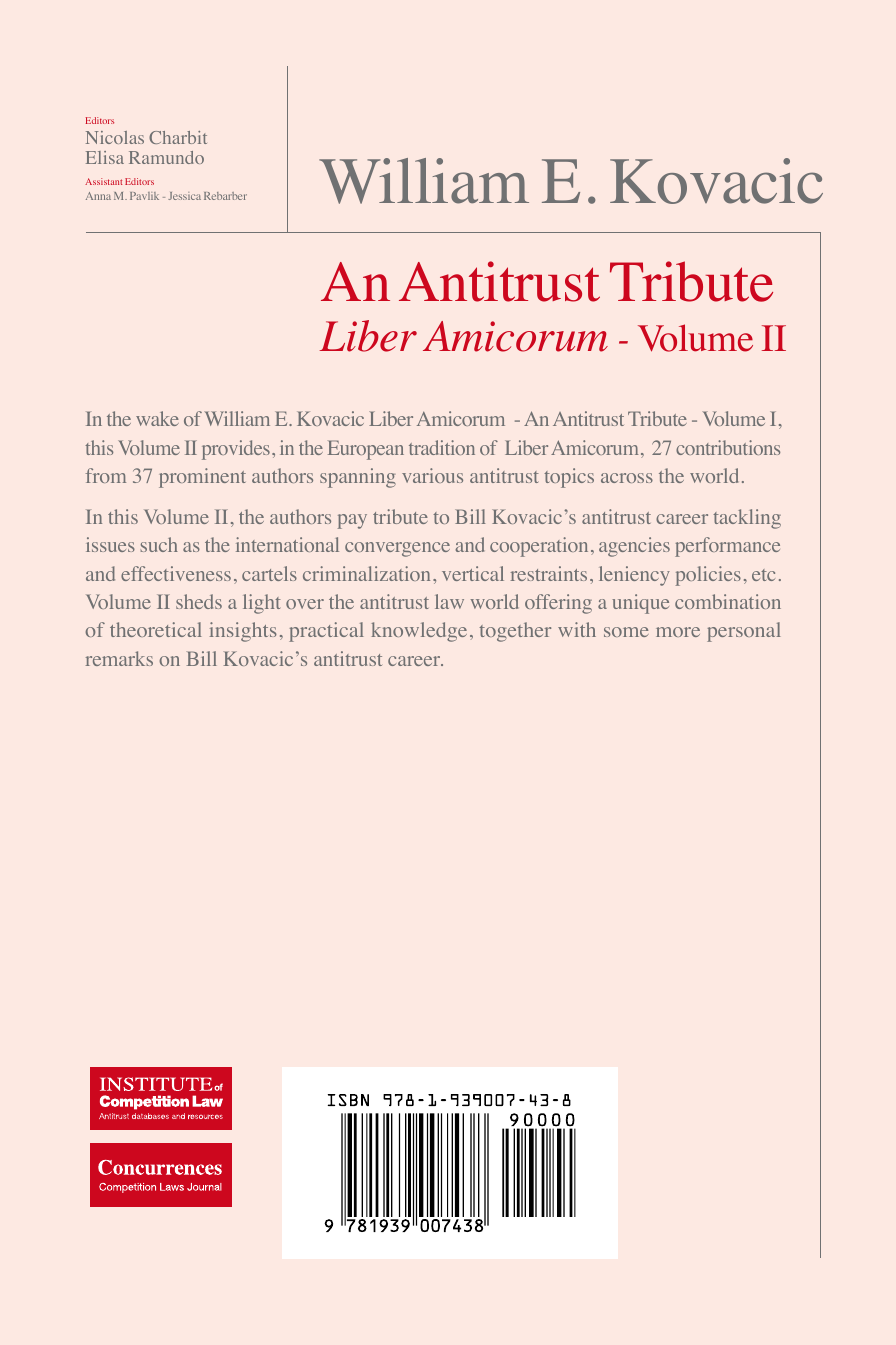  I want to click on theoretical, so click(156, 629).
